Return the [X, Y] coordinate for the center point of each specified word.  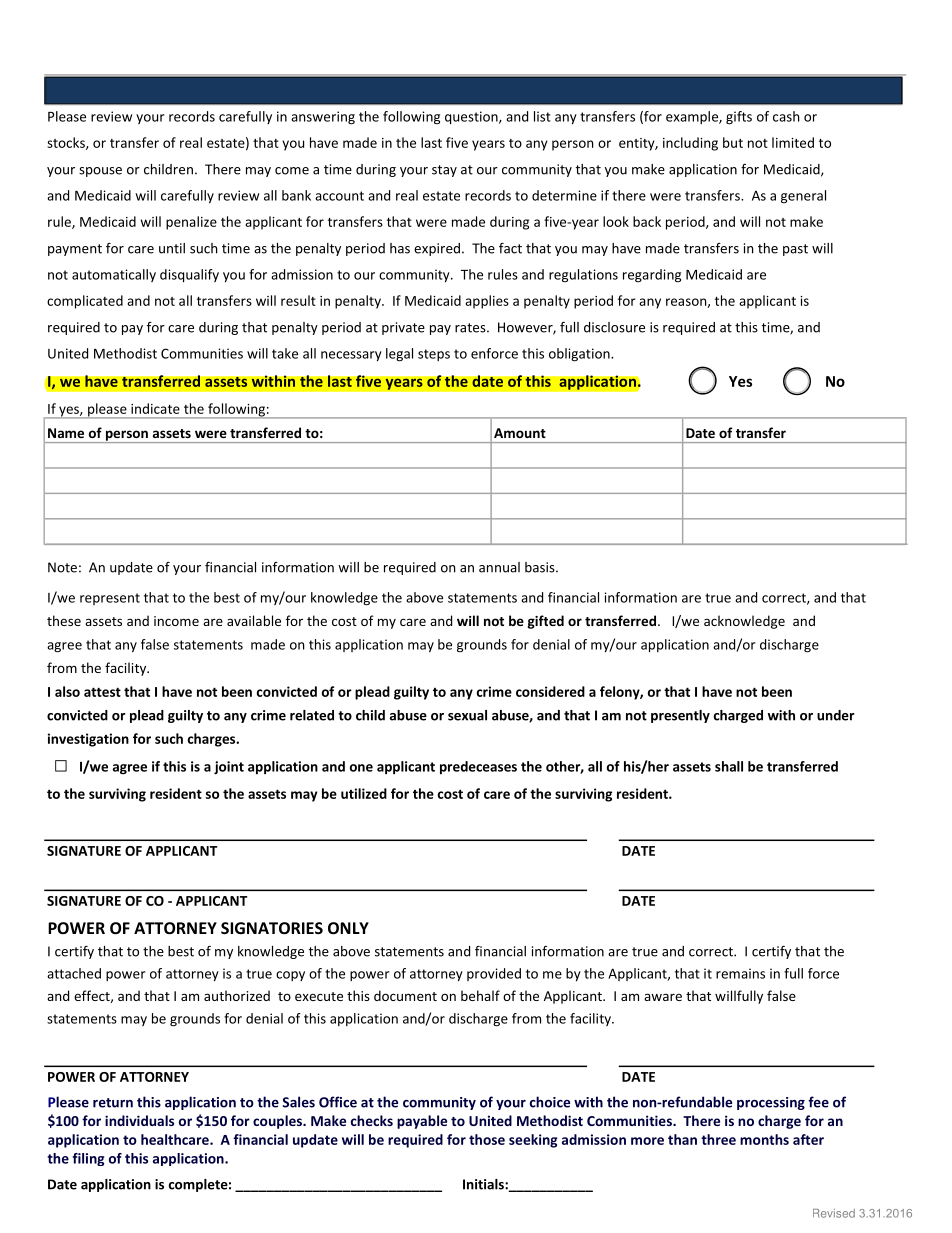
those [487, 1139]
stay [444, 171]
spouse [100, 172]
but [733, 142]
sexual [467, 715]
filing [88, 1159]
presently [680, 716]
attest [102, 692]
